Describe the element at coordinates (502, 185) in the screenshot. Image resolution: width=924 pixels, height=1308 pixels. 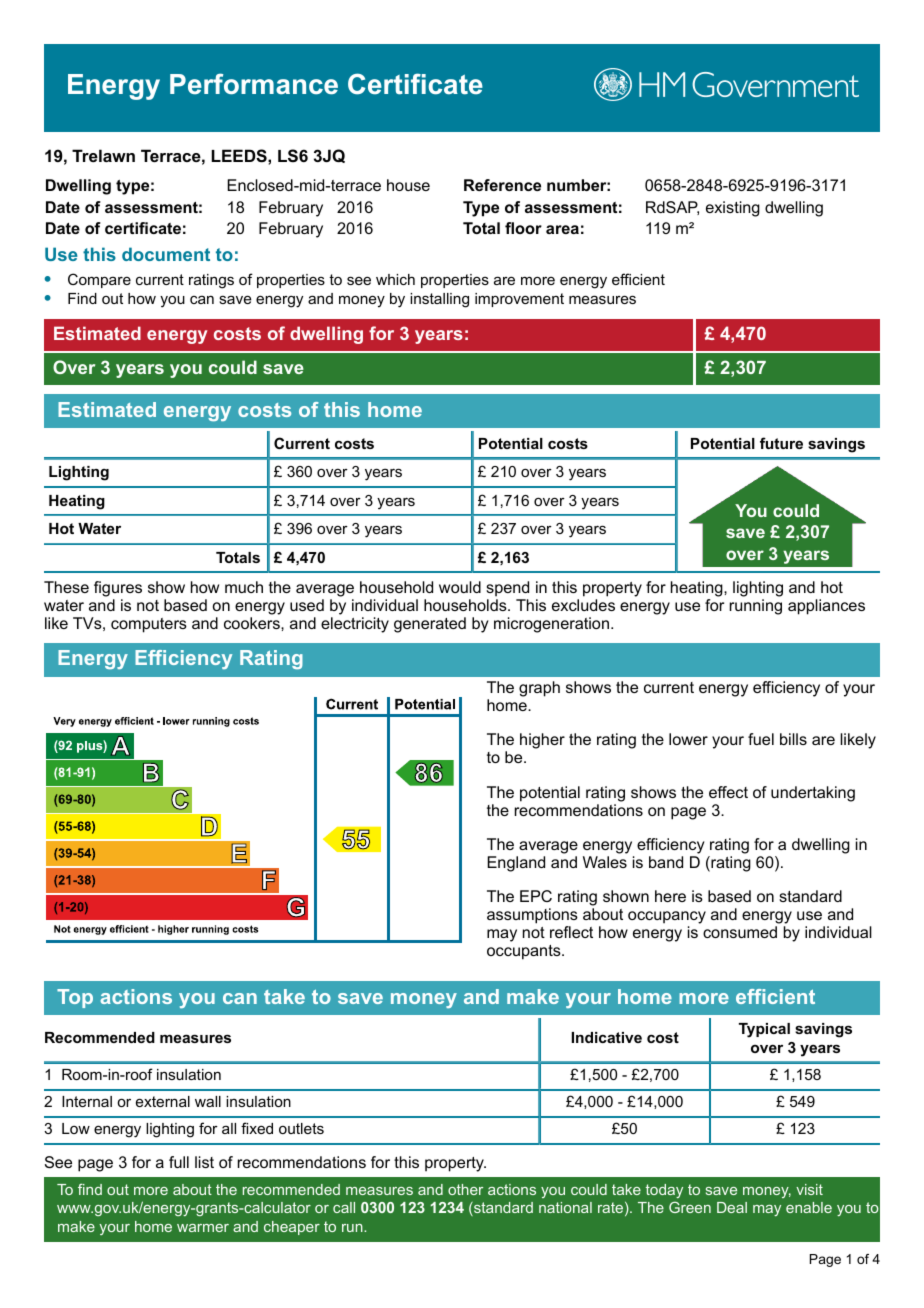
I see `Reference` at that location.
